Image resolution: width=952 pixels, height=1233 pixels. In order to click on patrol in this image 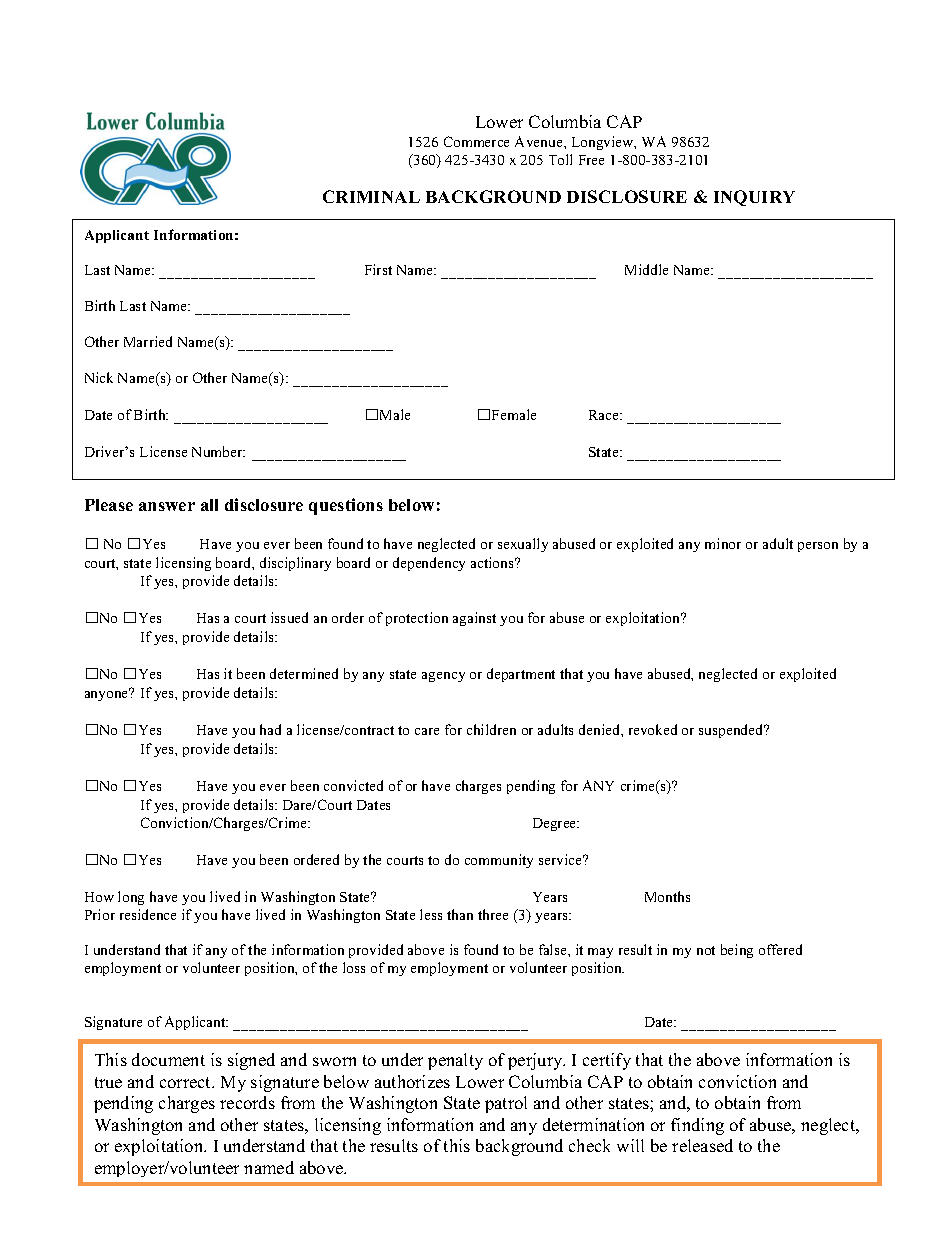, I will do `click(506, 1104)`.
